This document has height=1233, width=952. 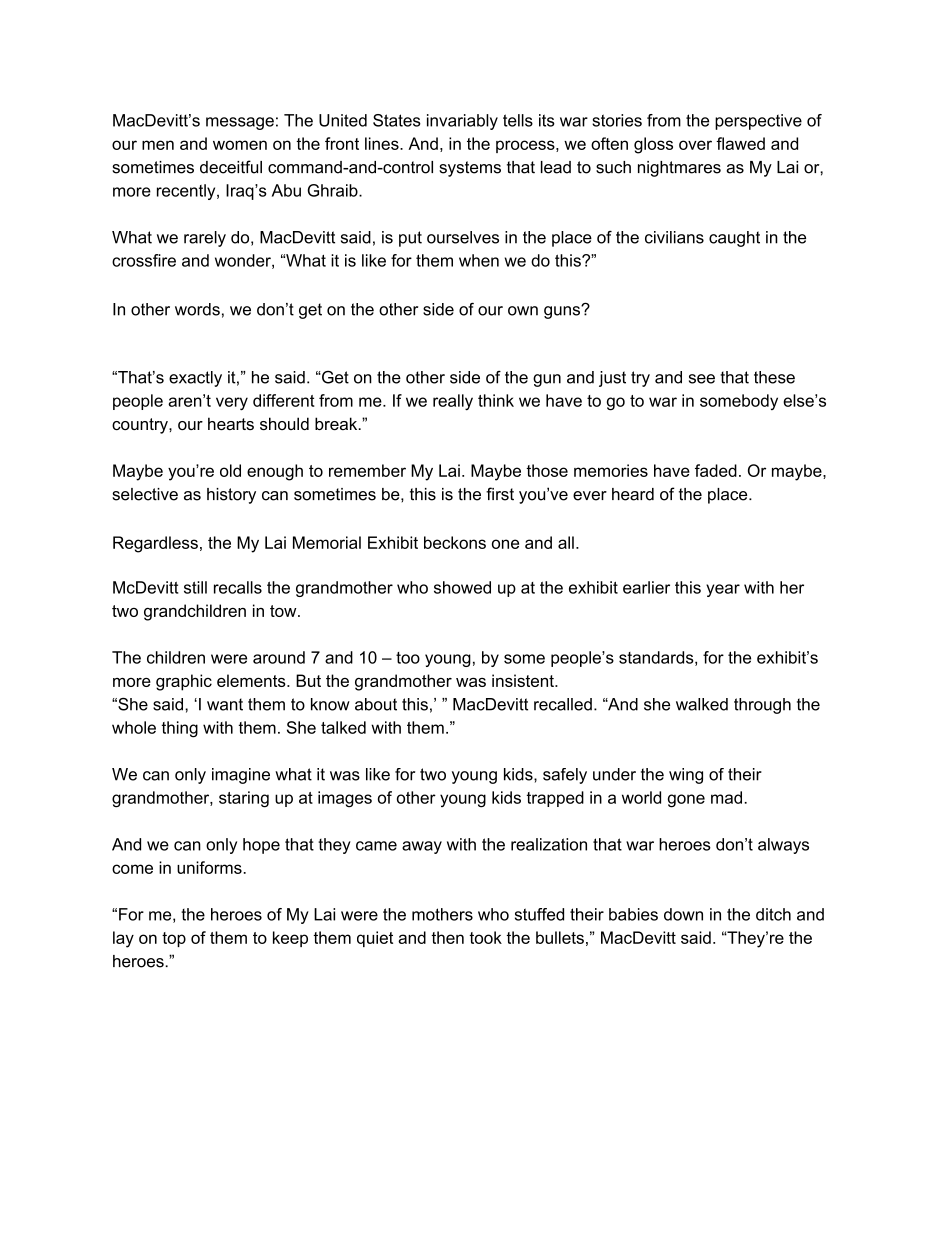 I want to click on over, so click(x=695, y=145).
